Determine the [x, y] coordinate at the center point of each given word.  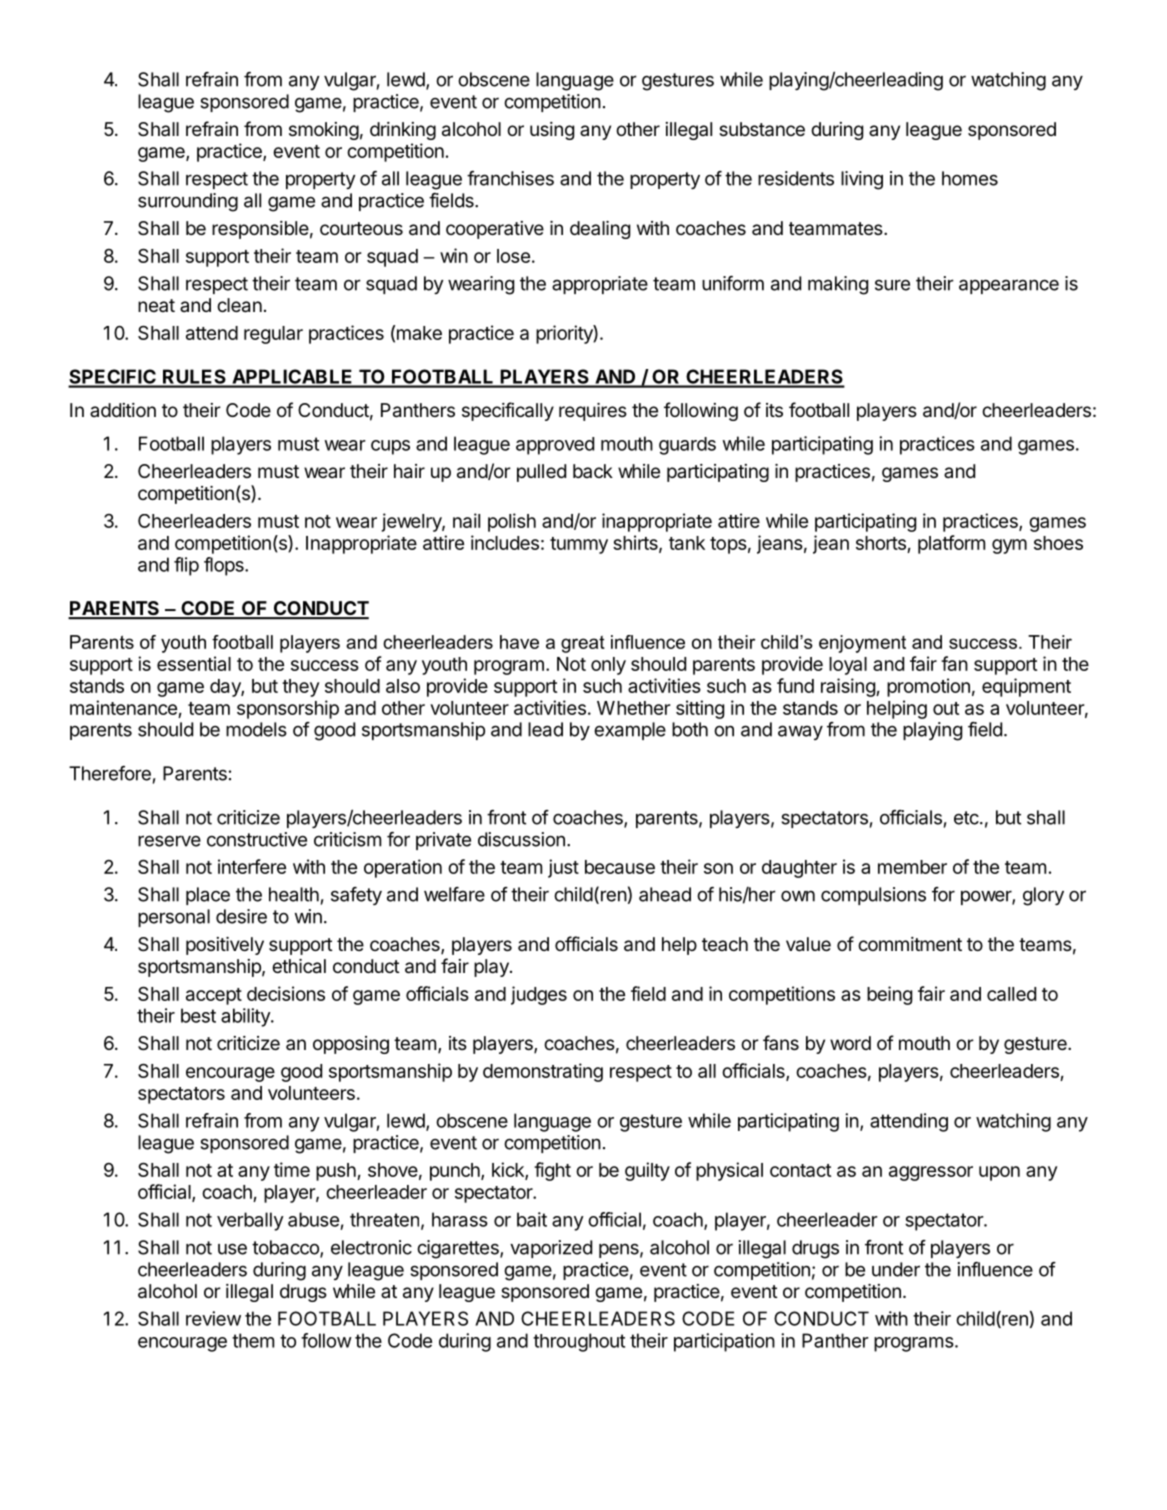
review [213, 1318]
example [630, 731]
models [256, 729]
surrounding [188, 202]
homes [970, 178]
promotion [928, 687]
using [552, 131]
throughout [579, 1342]
